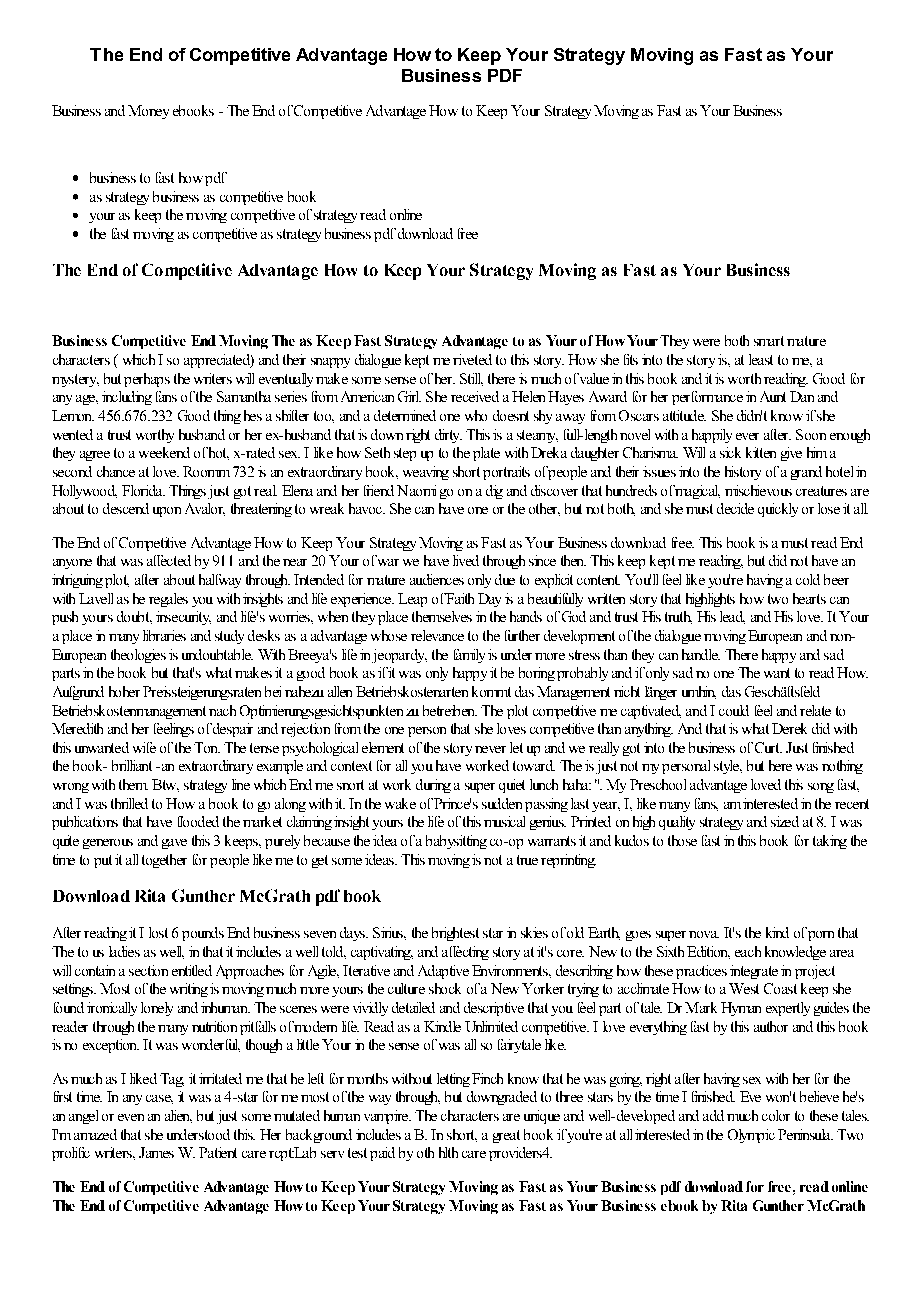  I want to click on great, so click(506, 1136).
